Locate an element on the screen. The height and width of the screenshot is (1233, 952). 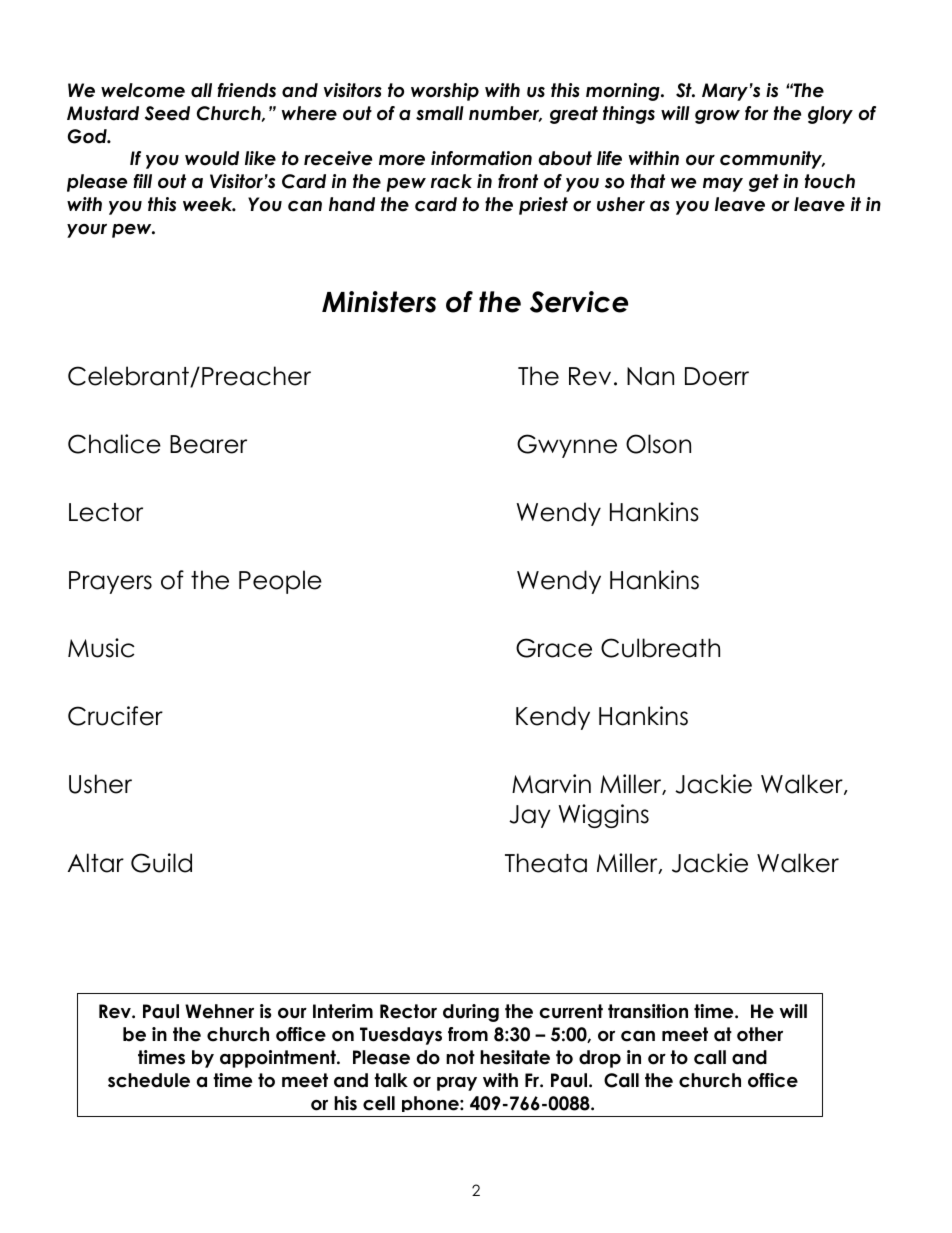
Olson is located at coordinates (658, 444).
